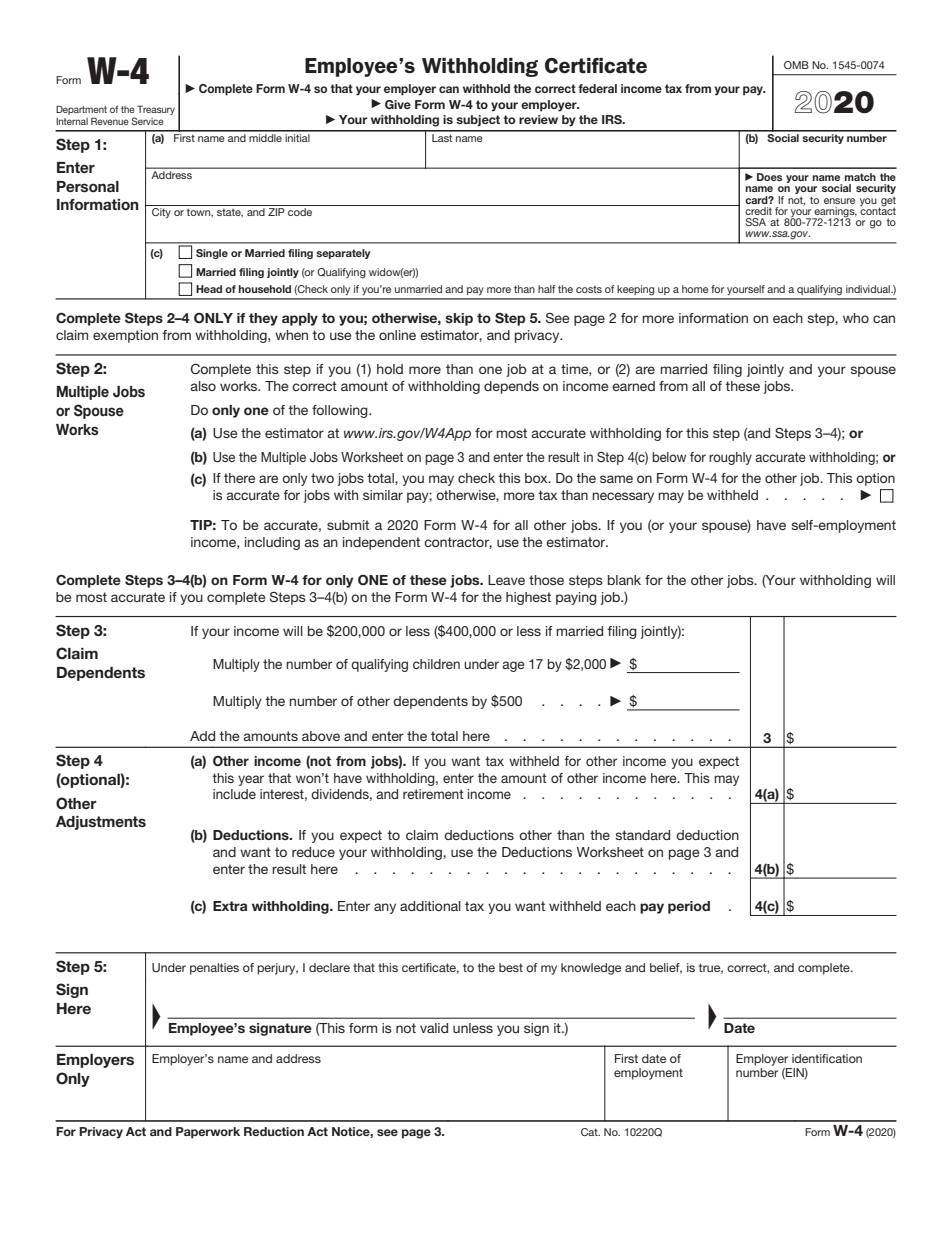 The width and height of the screenshot is (952, 1233). Describe the element at coordinates (442, 136) in the screenshot. I see `Last` at that location.
